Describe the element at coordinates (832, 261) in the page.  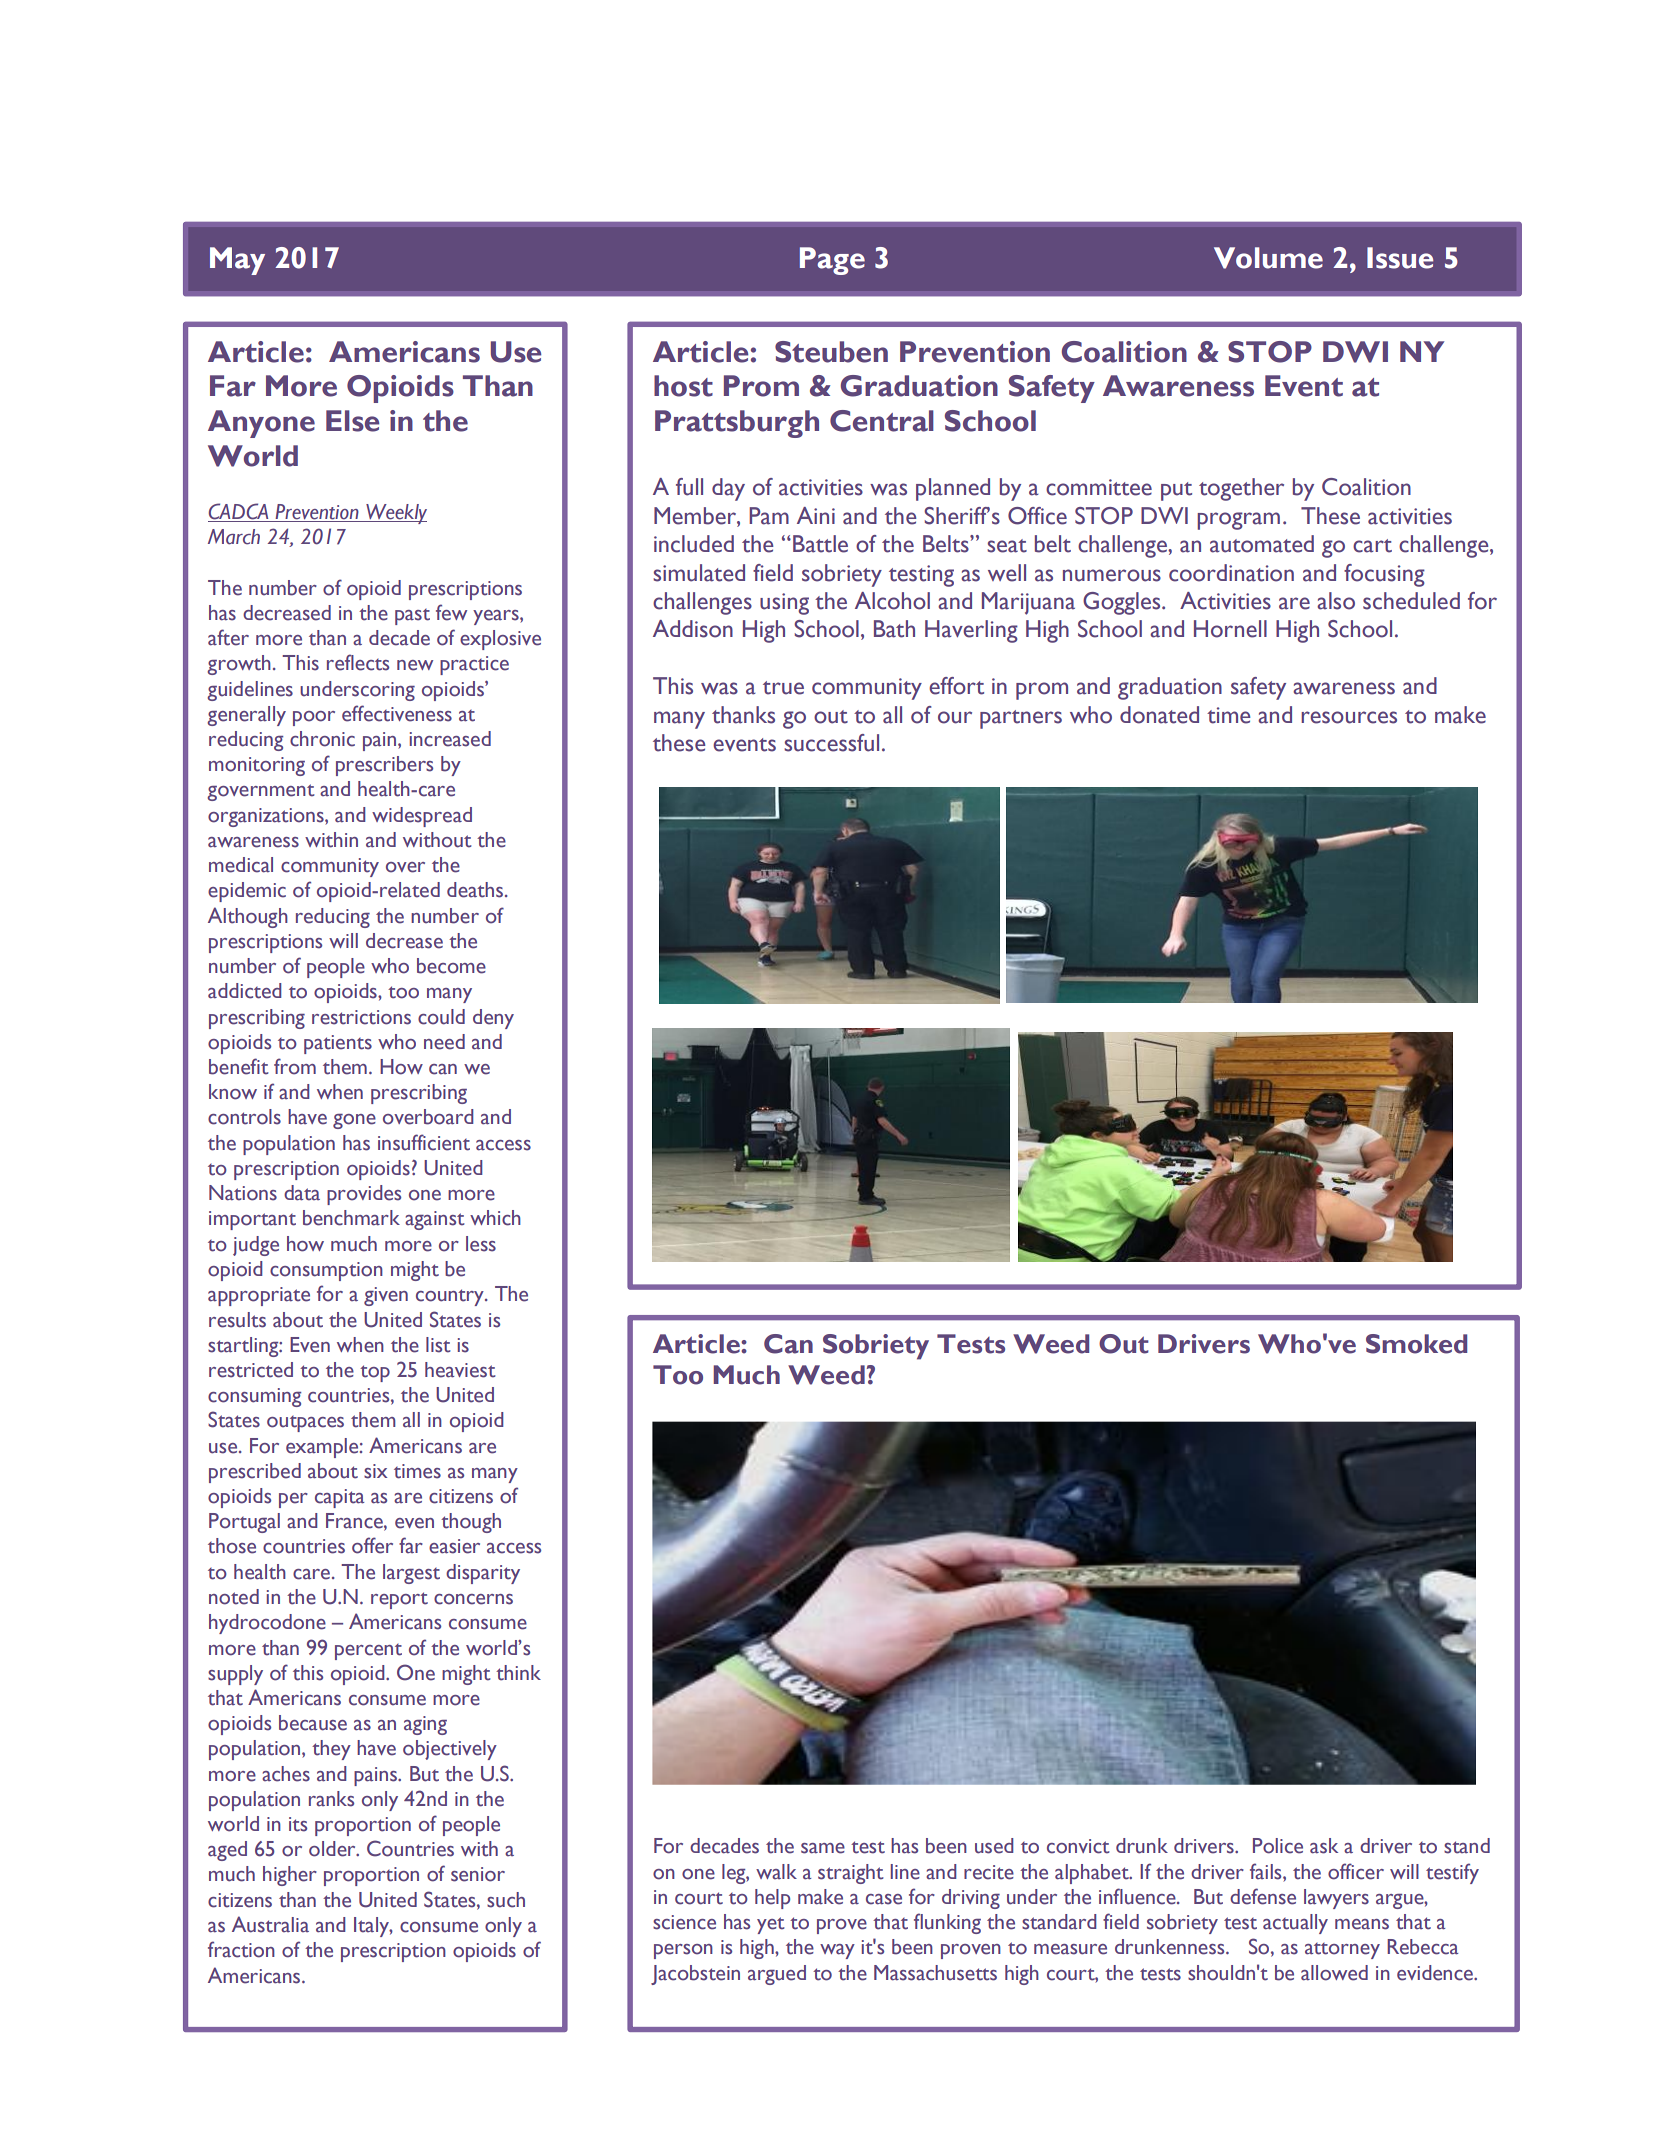
I see `Page` at that location.
